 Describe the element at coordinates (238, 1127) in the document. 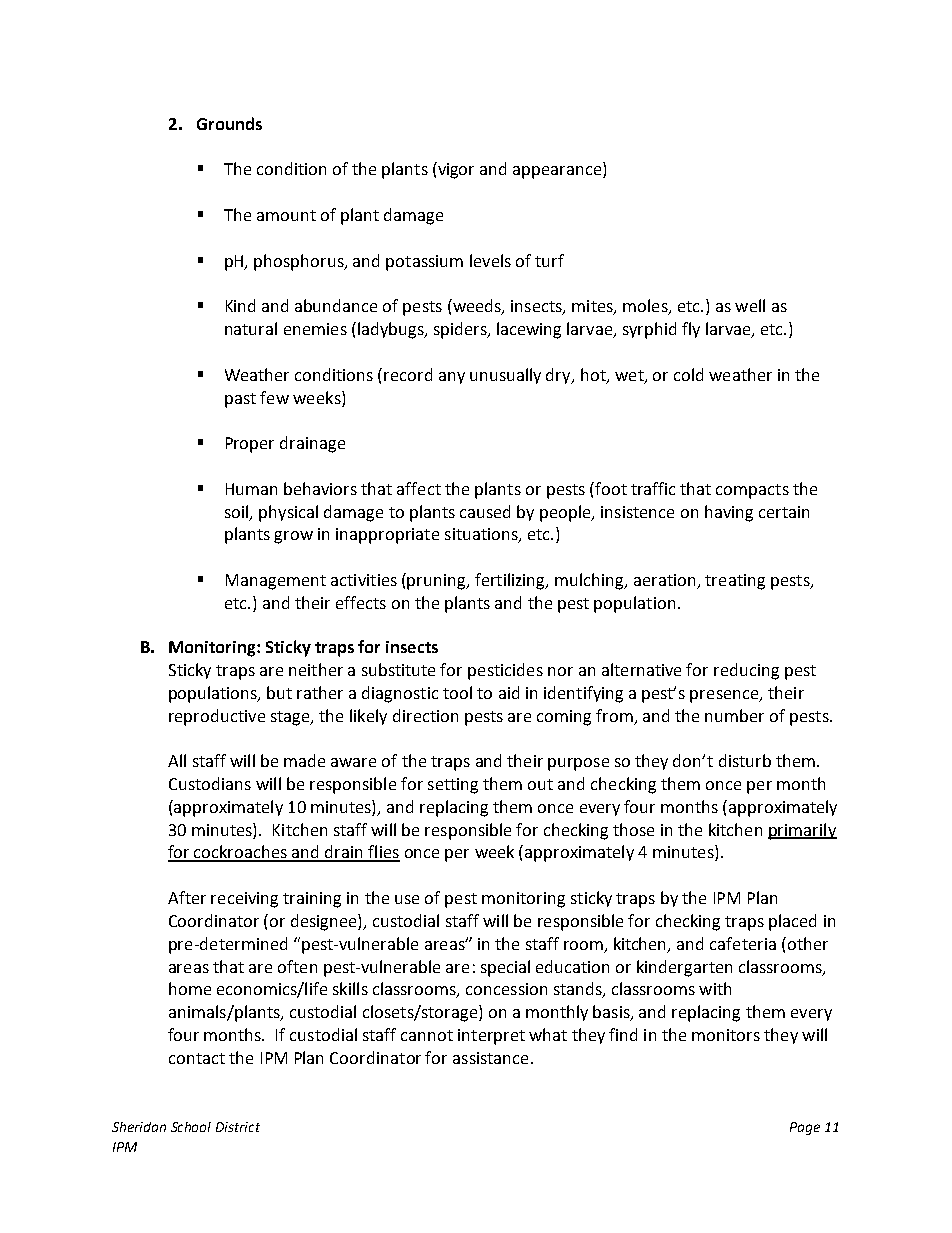

I see `District` at that location.
